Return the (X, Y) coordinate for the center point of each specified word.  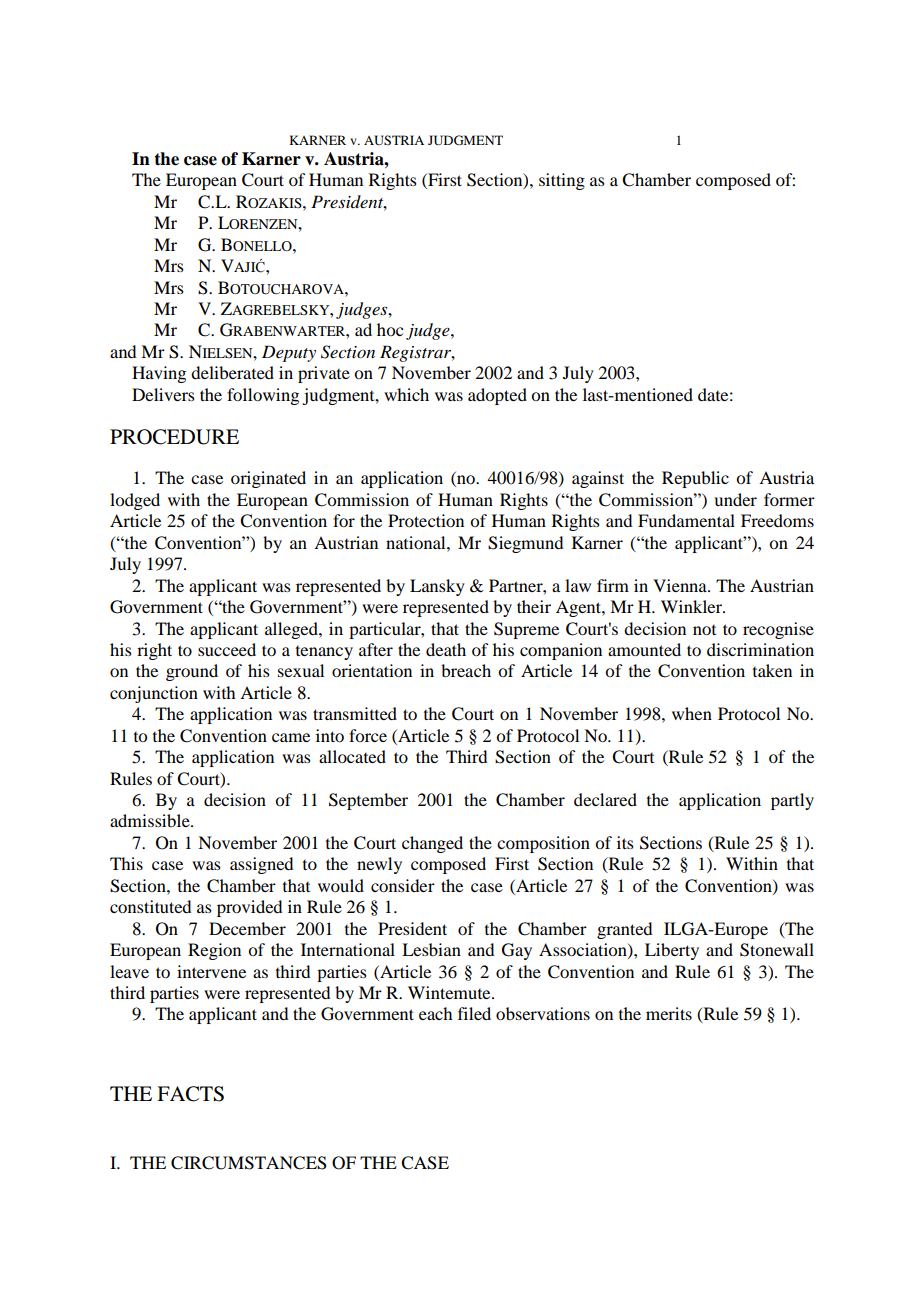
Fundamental (686, 520)
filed (474, 1013)
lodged (135, 501)
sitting (562, 181)
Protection (426, 520)
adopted (497, 396)
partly (792, 801)
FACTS (190, 1094)
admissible (151, 820)
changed (432, 844)
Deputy (289, 353)
